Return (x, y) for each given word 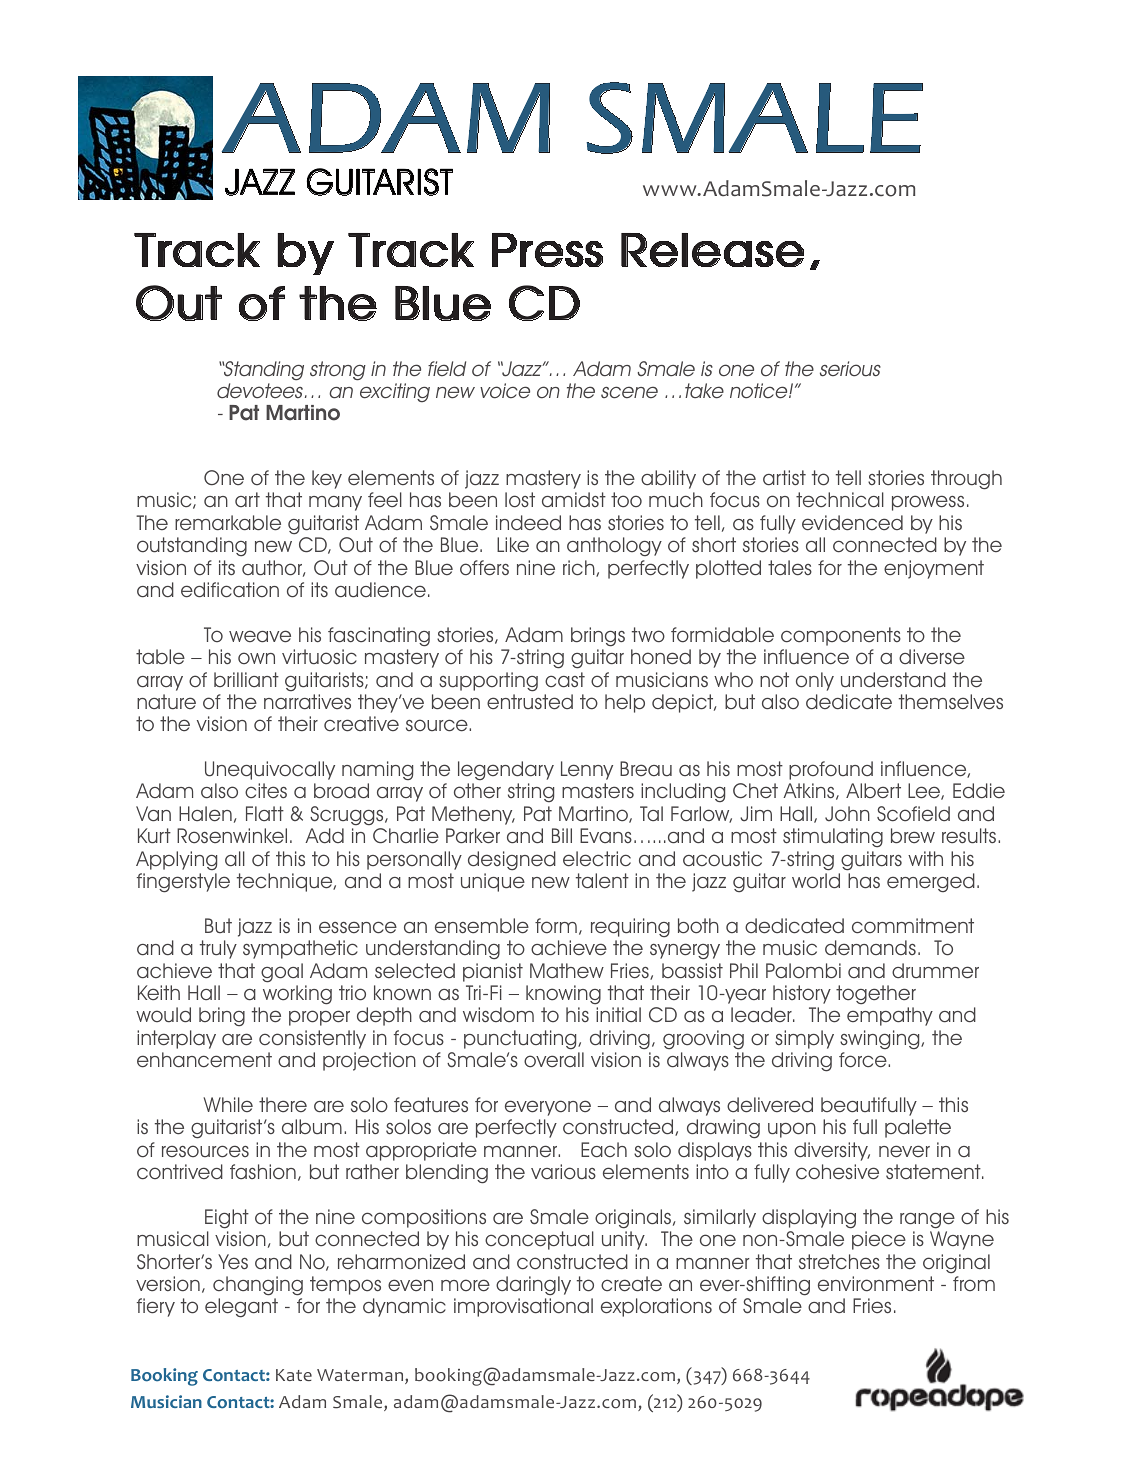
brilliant (246, 679)
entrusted (530, 702)
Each (604, 1149)
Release (712, 250)
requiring (630, 928)
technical (840, 500)
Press (547, 250)
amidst (574, 499)
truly (218, 949)
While (228, 1104)
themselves (951, 702)
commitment (913, 926)
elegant (241, 1308)
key (327, 479)
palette (918, 1128)
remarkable (228, 523)
